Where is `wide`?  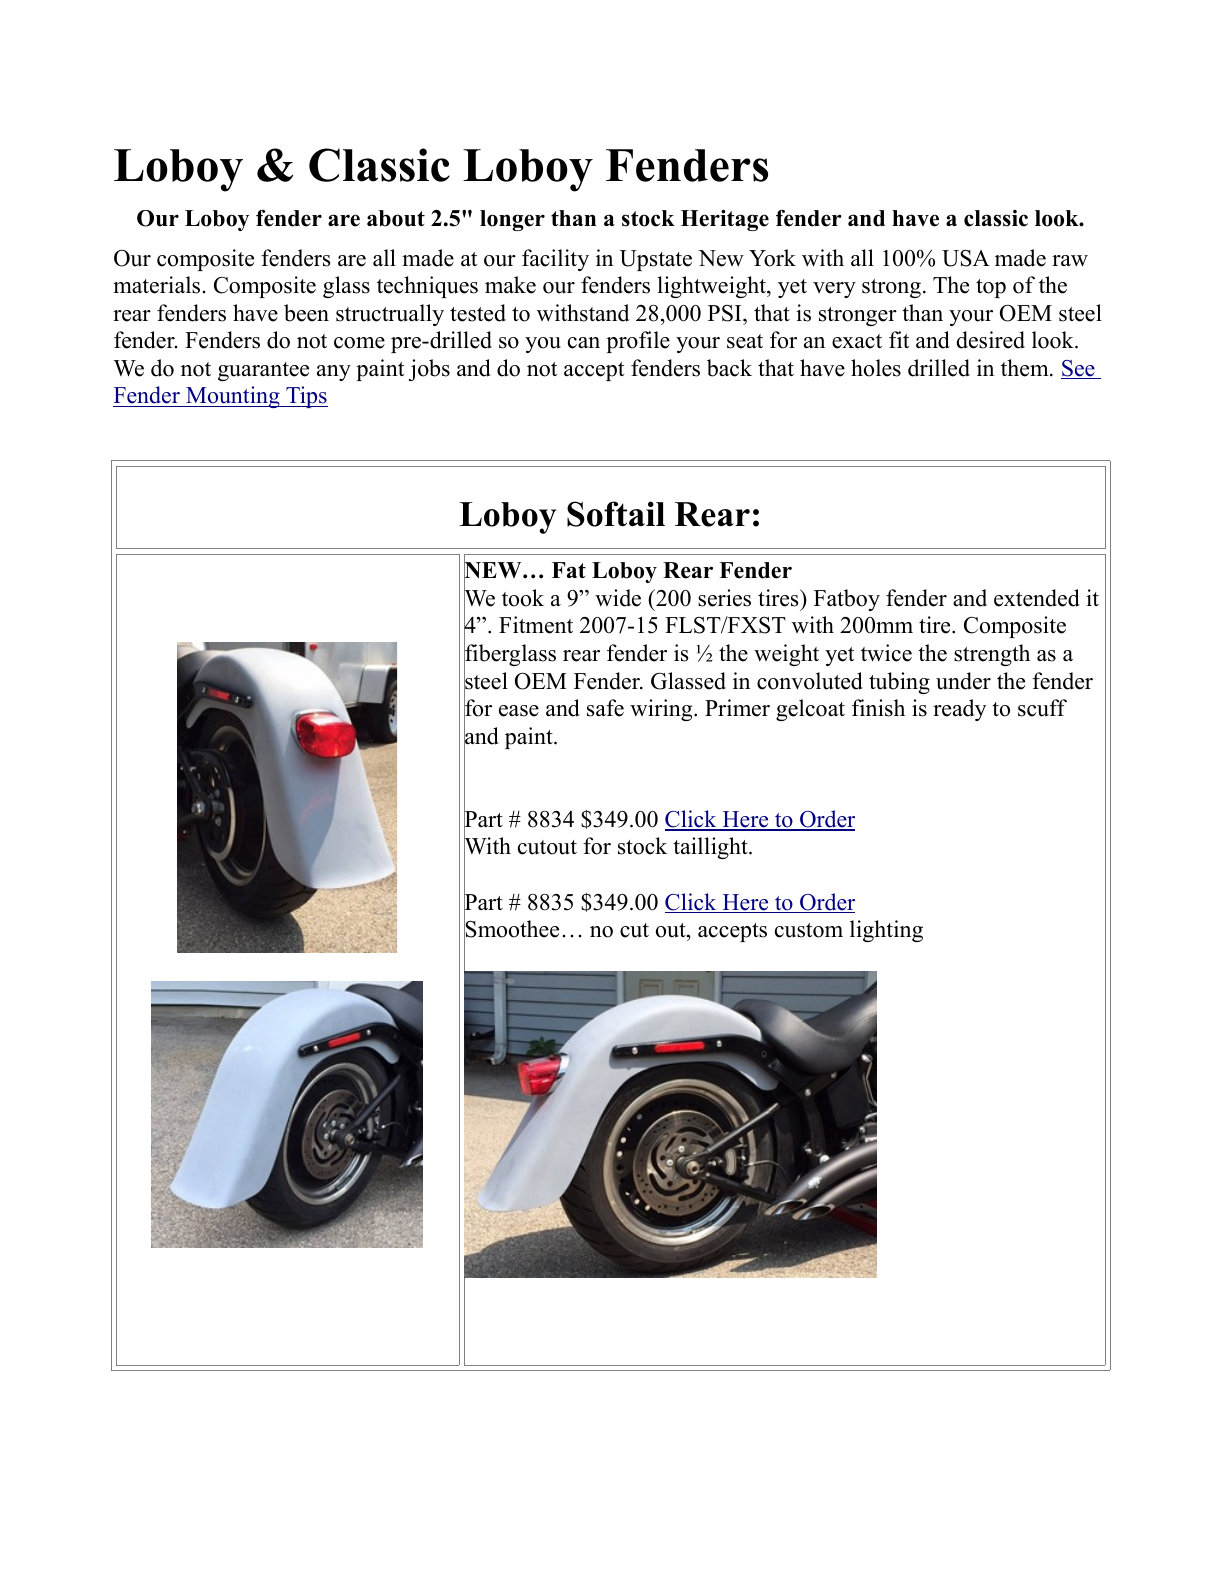
wide is located at coordinates (618, 598).
